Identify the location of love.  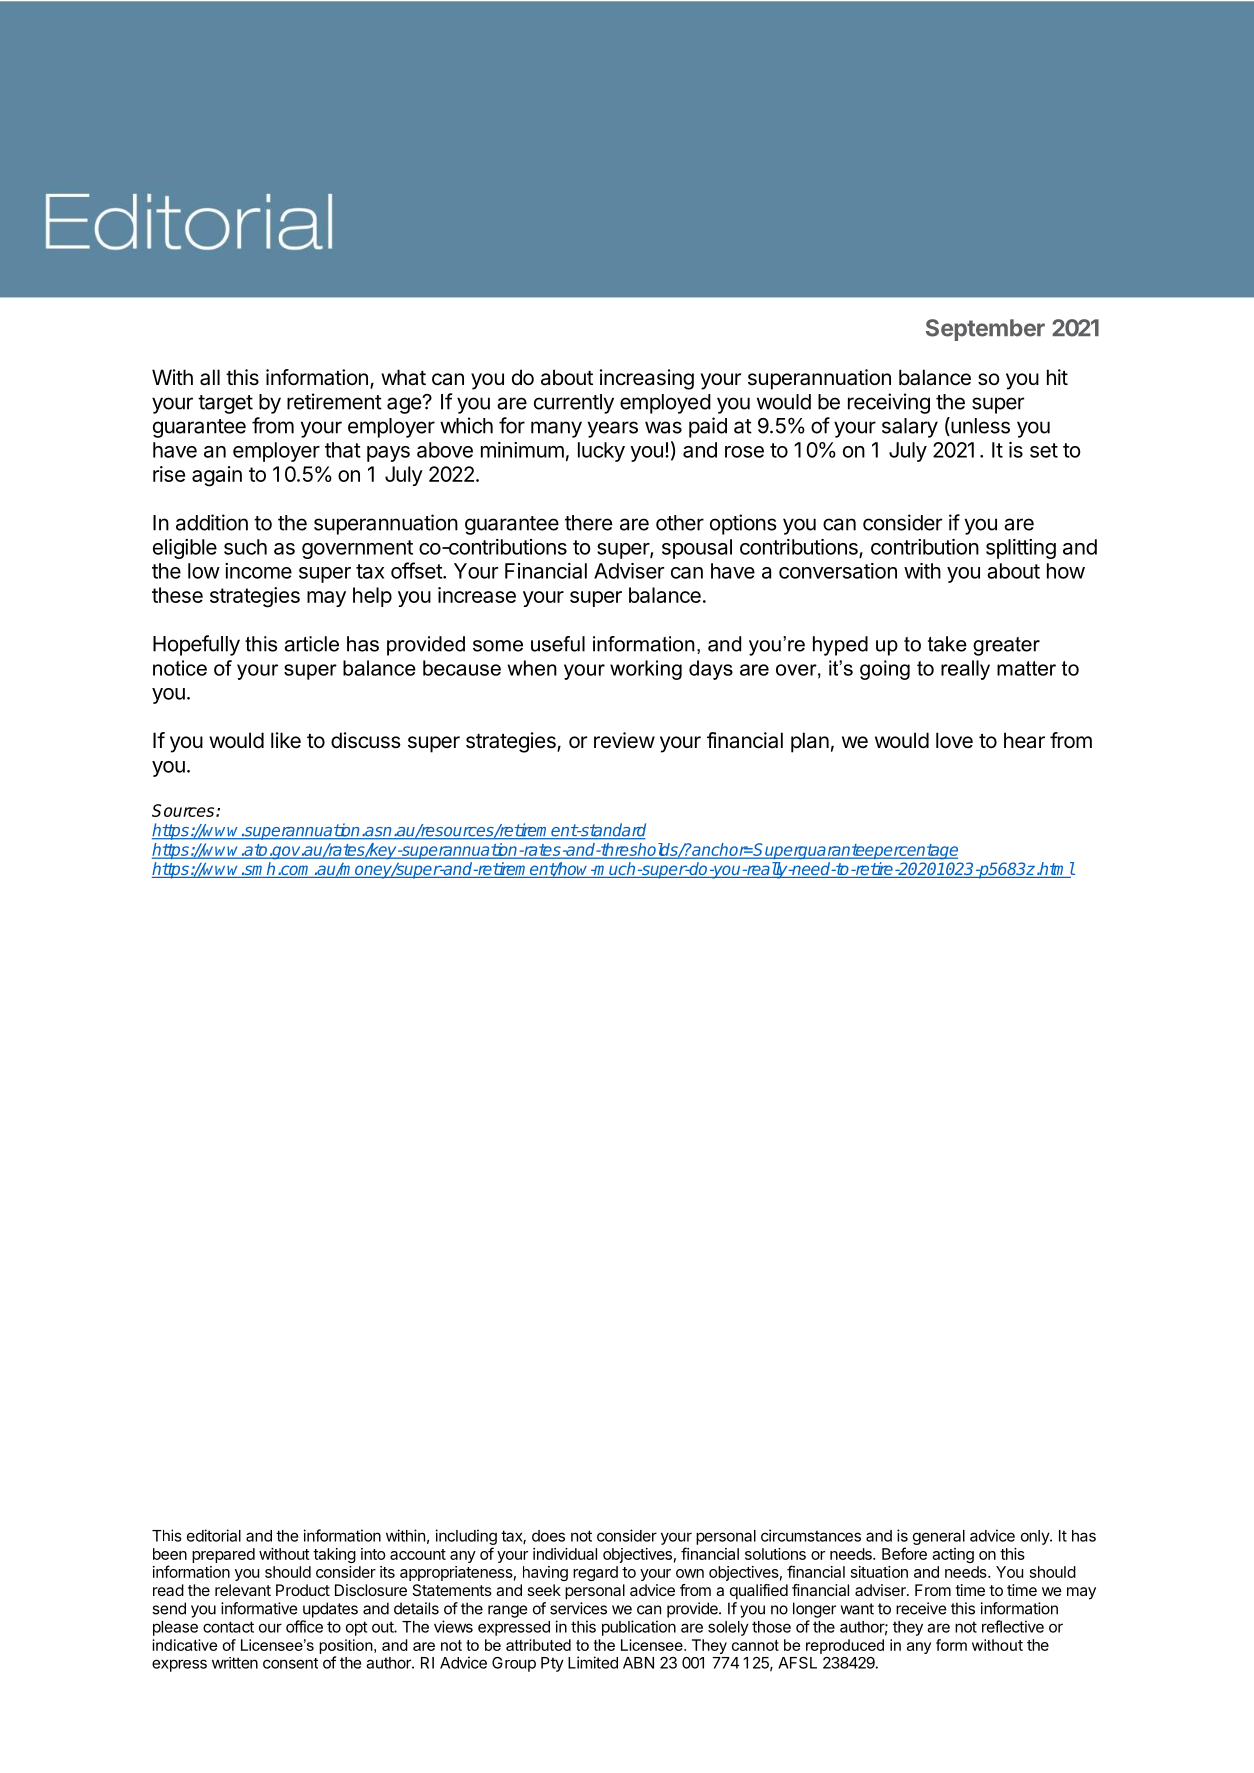
(954, 740).
